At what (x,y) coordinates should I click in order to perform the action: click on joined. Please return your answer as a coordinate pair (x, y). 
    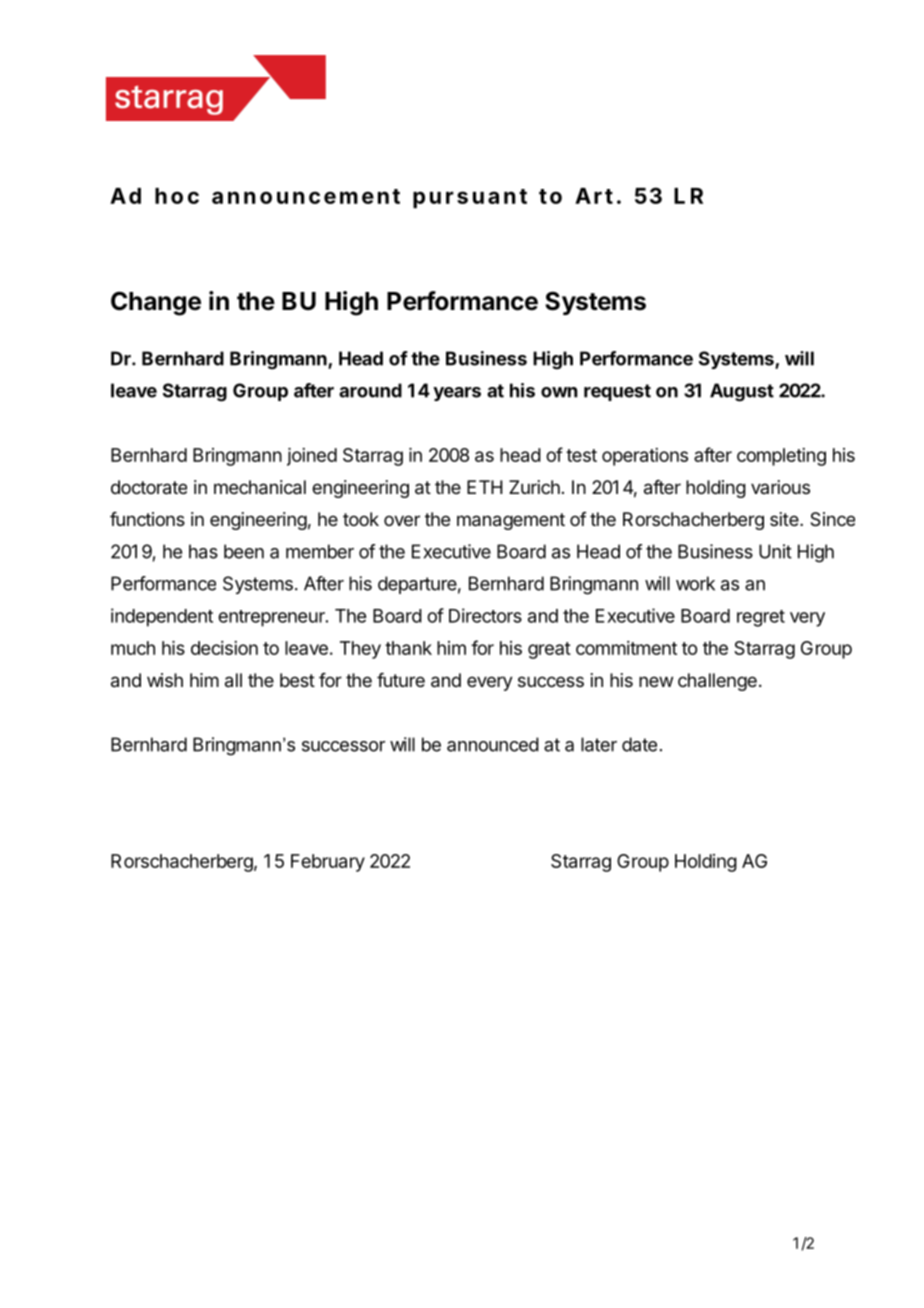
    Looking at the image, I should click on (312, 457).
